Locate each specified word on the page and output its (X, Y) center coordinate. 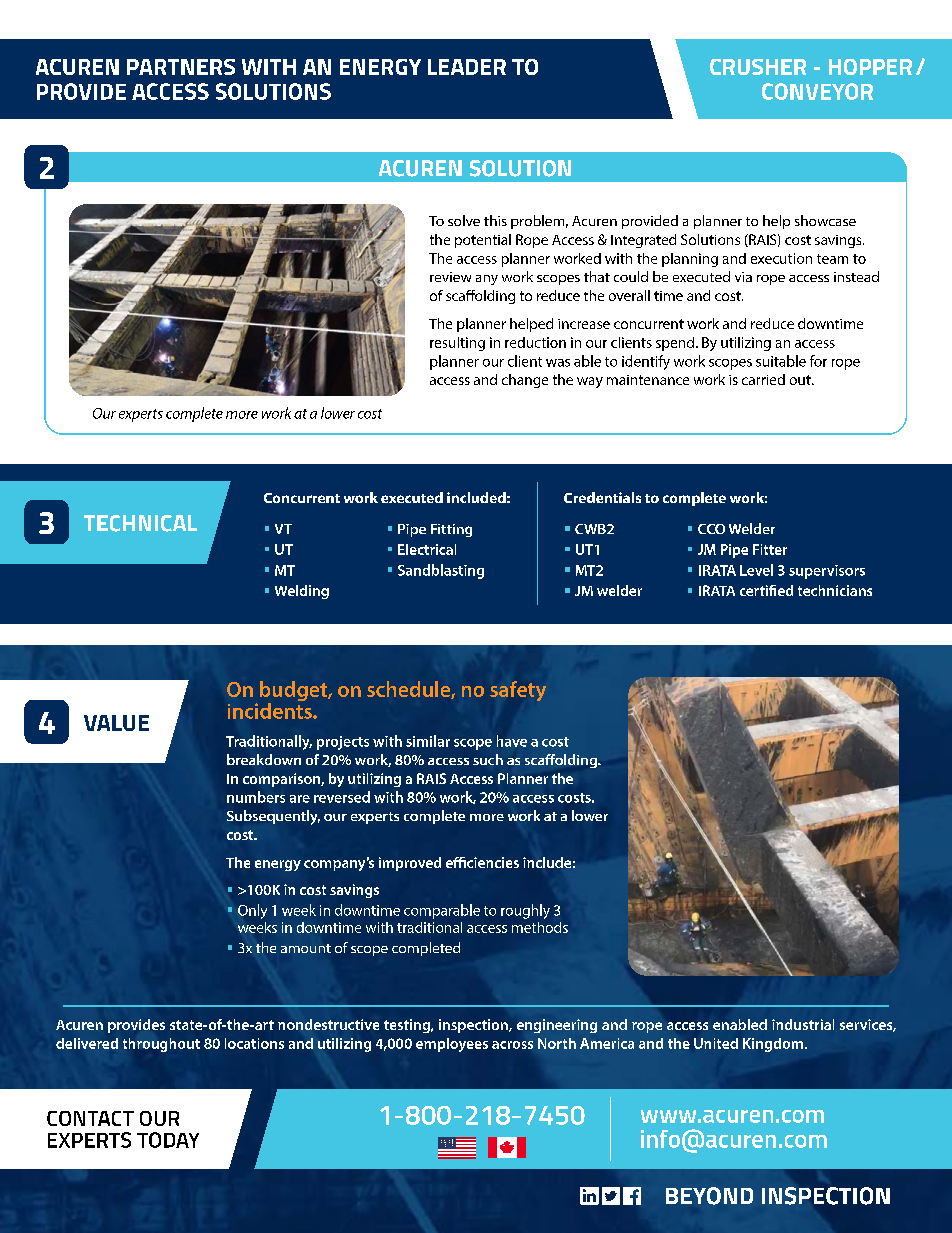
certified (766, 590)
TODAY (168, 1140)
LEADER (467, 67)
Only (252, 911)
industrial (803, 1024)
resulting (457, 344)
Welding (302, 592)
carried (763, 379)
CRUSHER (758, 67)
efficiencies (482, 862)
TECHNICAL (140, 523)
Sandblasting (441, 571)
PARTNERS (181, 67)
